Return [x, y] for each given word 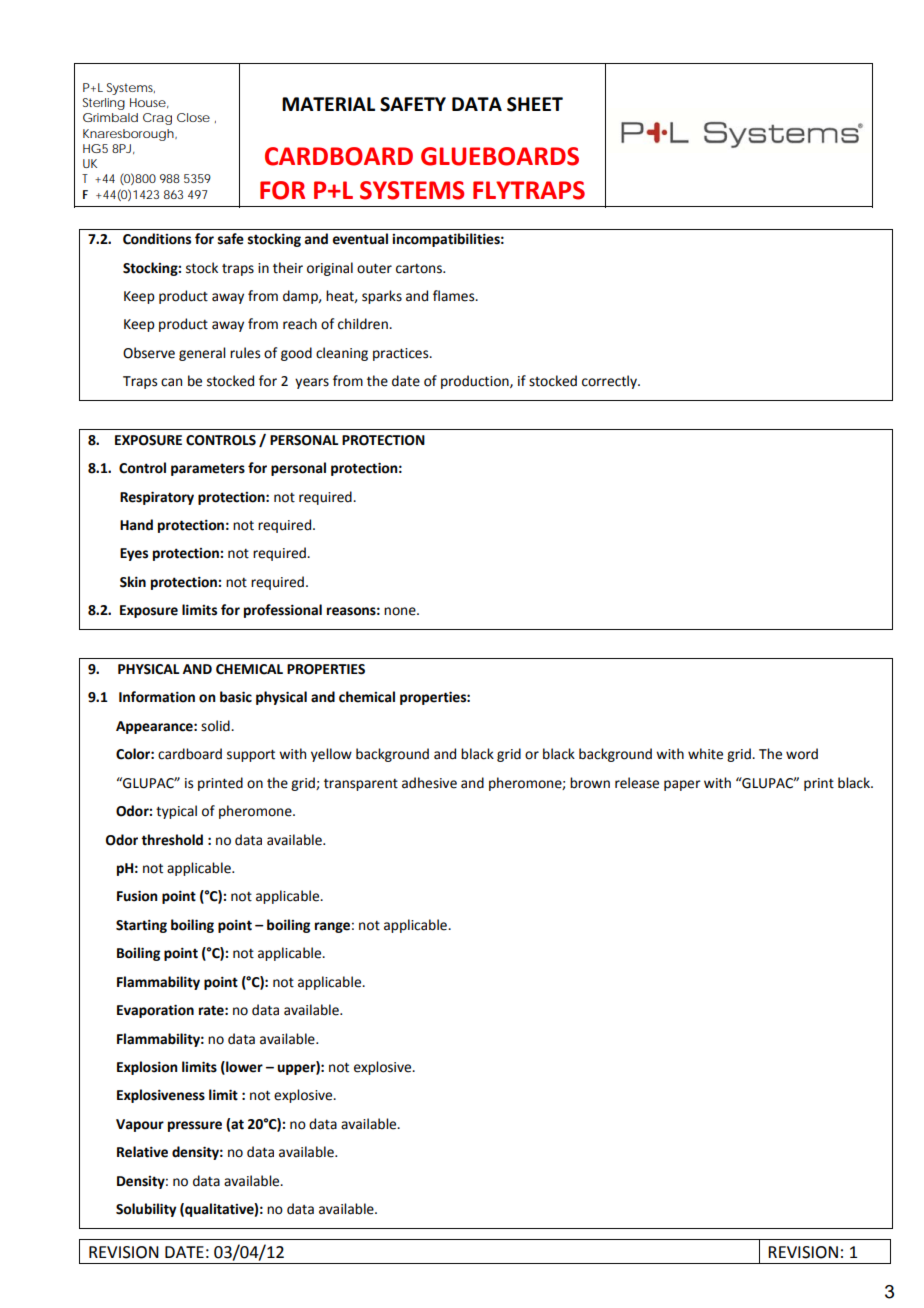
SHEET [535, 104]
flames [455, 296]
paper [682, 785]
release [637, 783]
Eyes [134, 554]
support [251, 755]
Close [193, 117]
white [705, 754]
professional [283, 611]
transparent [361, 785]
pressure [195, 1126]
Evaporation [155, 1011]
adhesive [429, 783]
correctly [610, 382]
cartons [420, 269]
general [202, 354]
